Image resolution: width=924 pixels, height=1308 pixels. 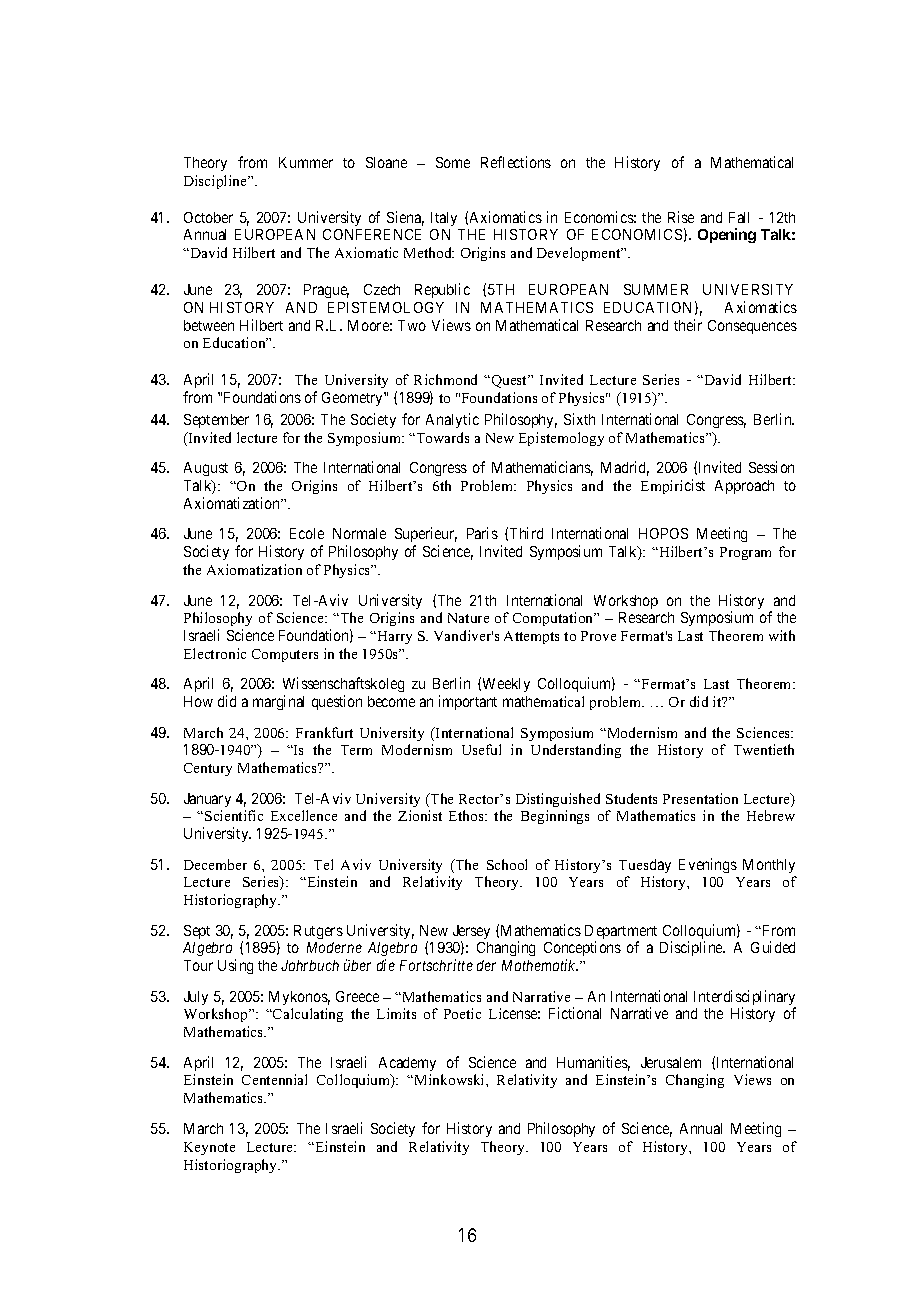 What do you see at coordinates (771, 467) in the image?
I see `Session` at bounding box center [771, 467].
